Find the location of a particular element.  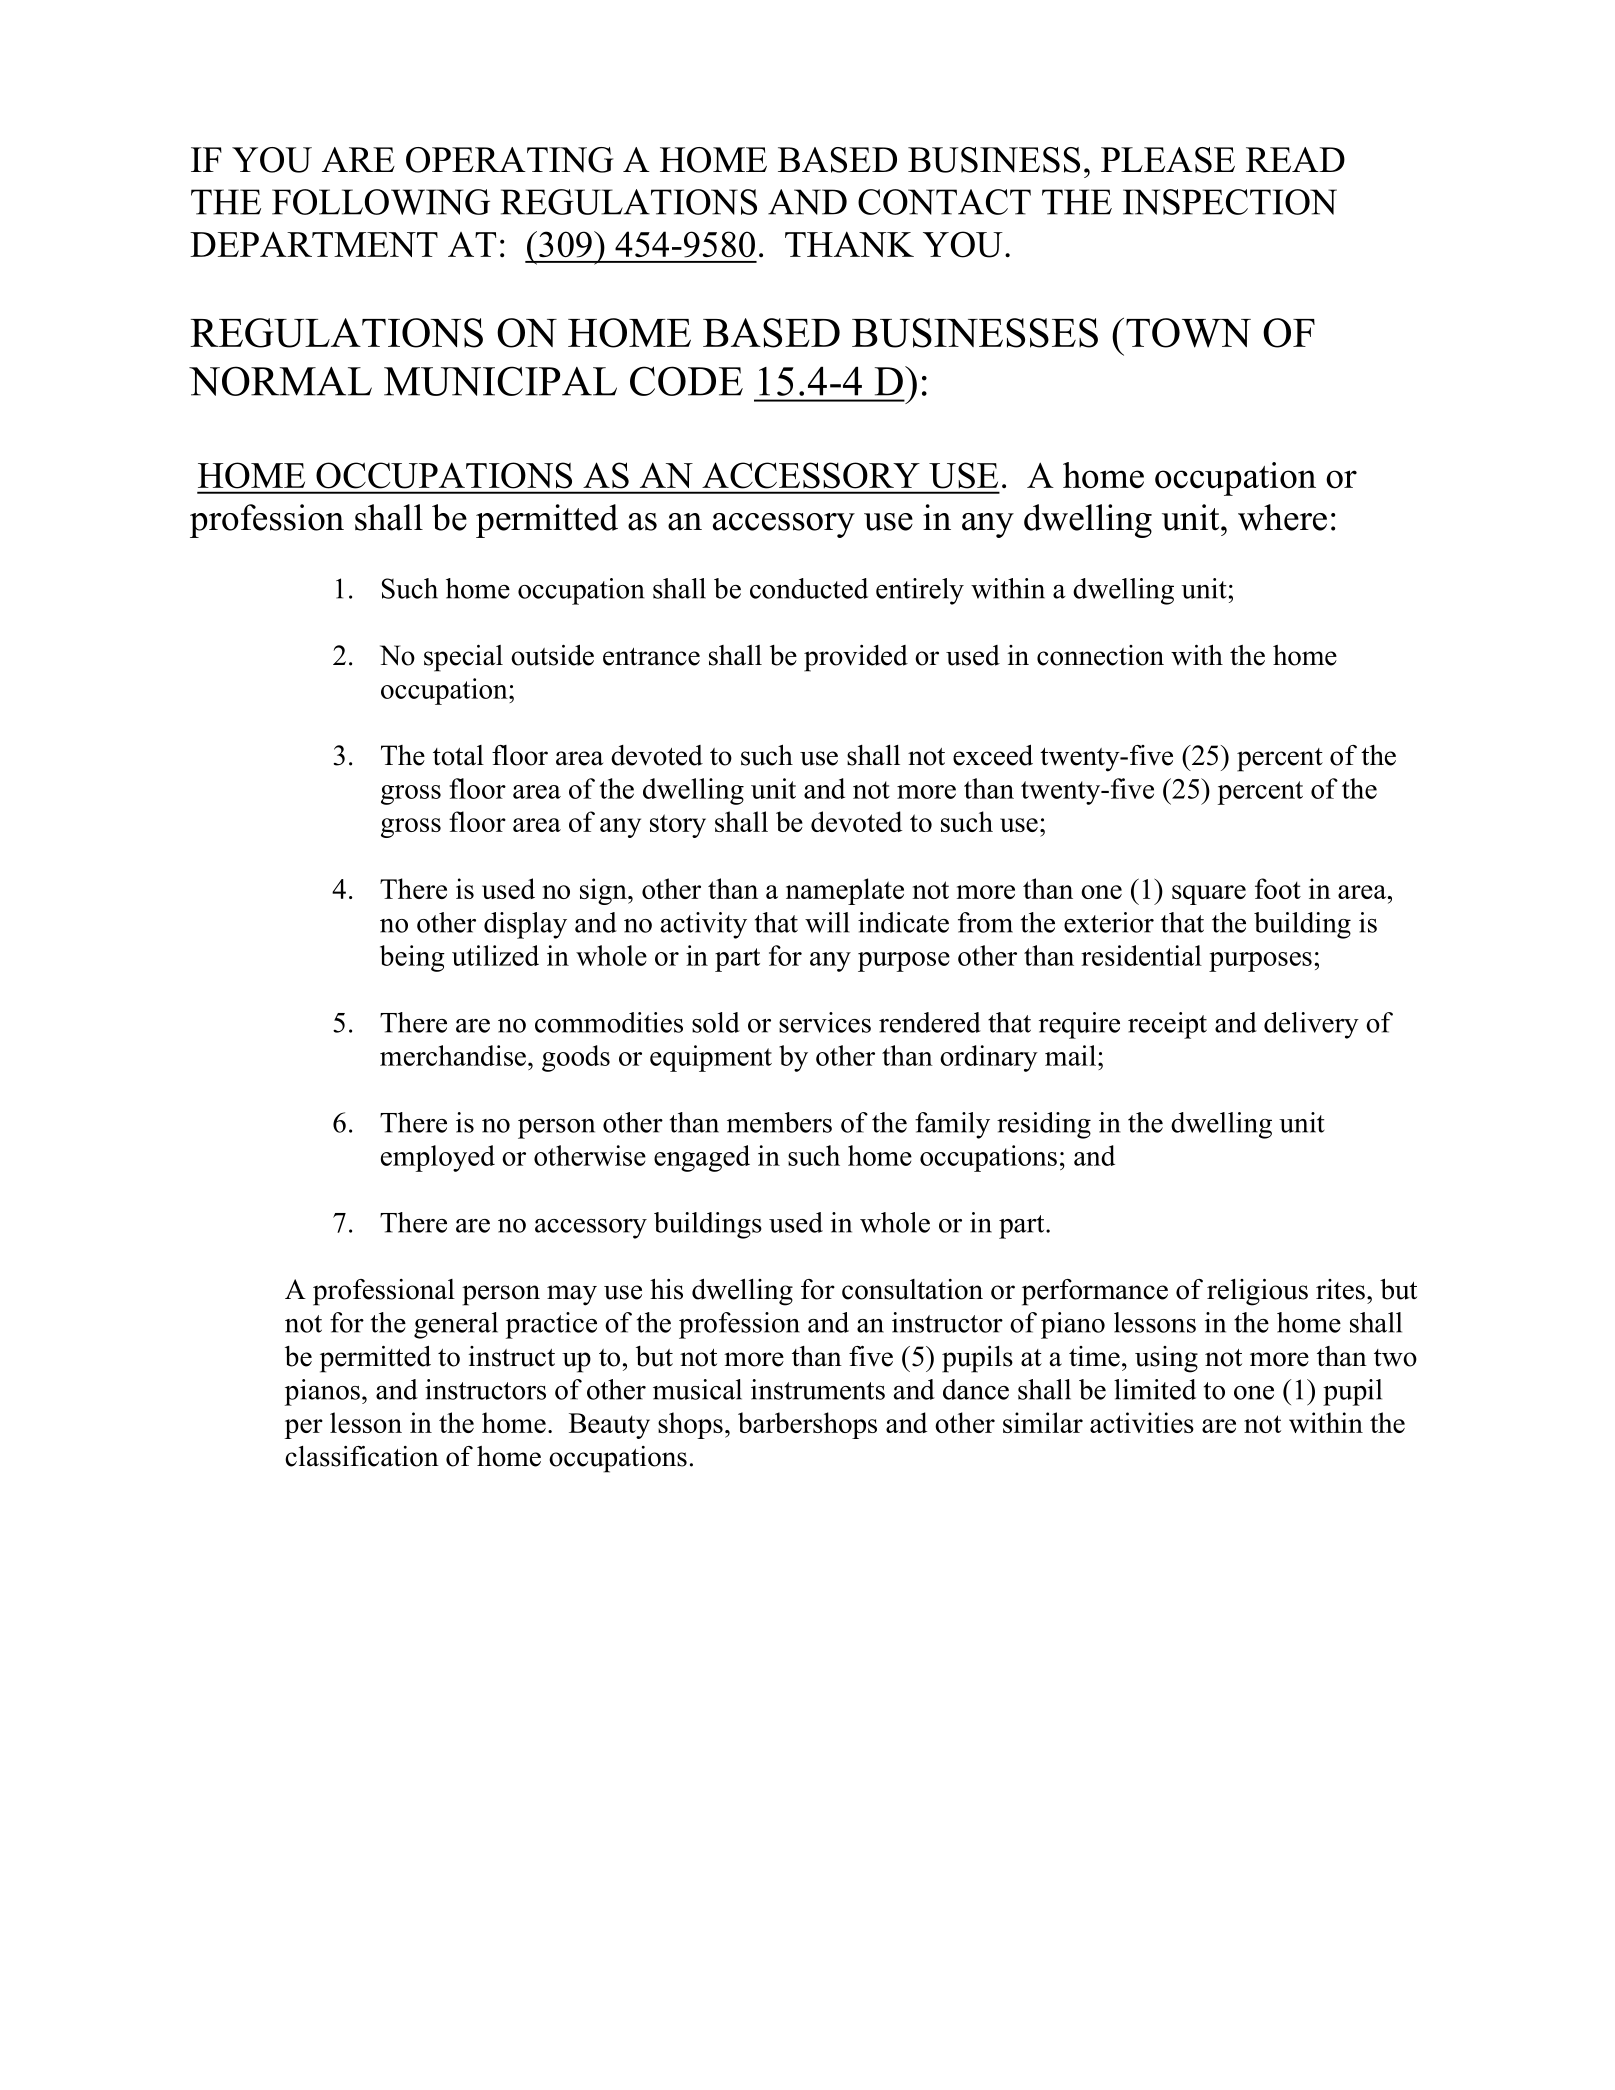

classification is located at coordinates (362, 1456).
